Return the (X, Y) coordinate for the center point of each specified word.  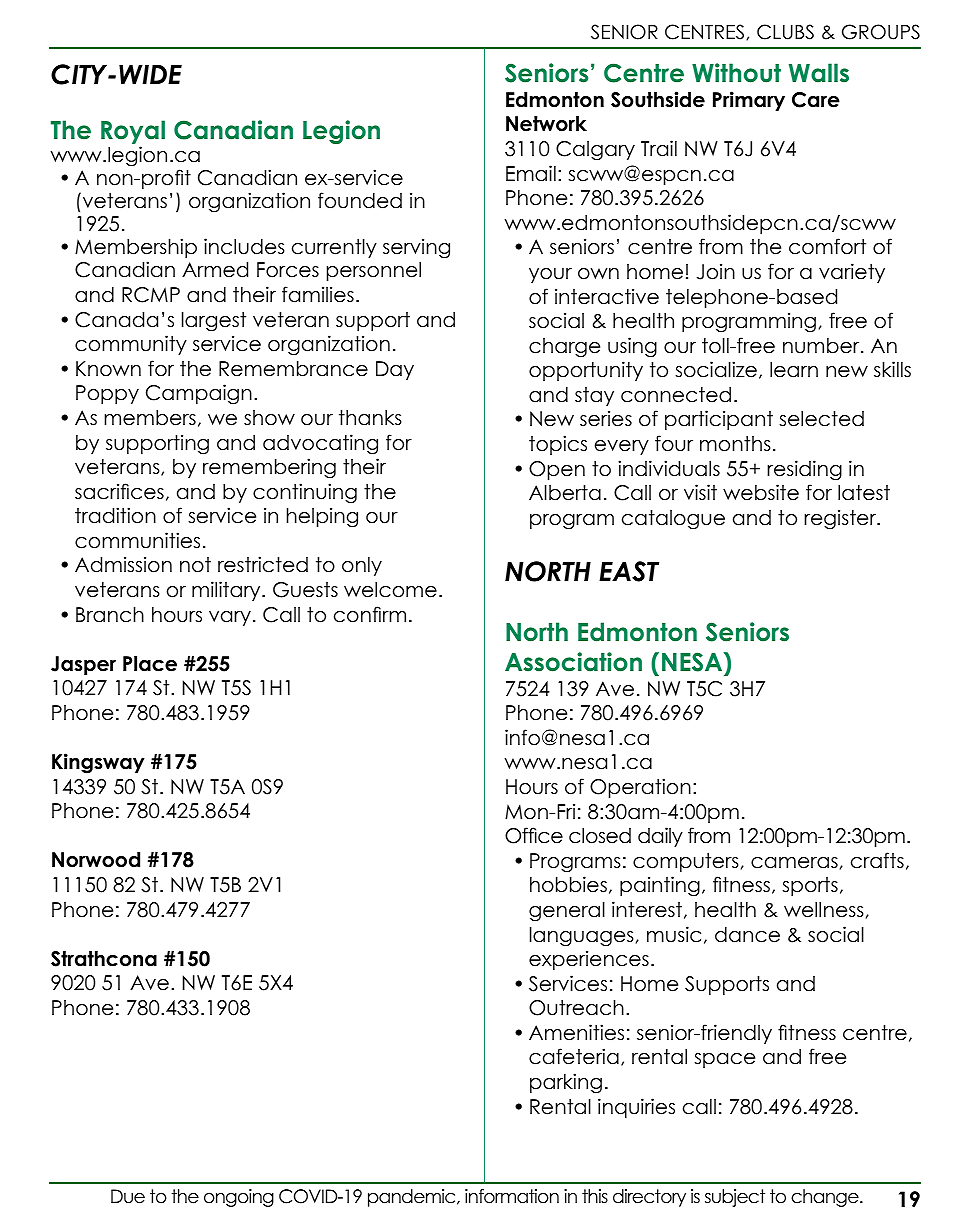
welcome (390, 590)
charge (564, 348)
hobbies (568, 884)
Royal (133, 132)
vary (230, 618)
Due (128, 1196)
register (841, 519)
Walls (819, 73)
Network (546, 124)
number (822, 346)
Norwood (96, 860)
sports (810, 886)
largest (214, 322)
